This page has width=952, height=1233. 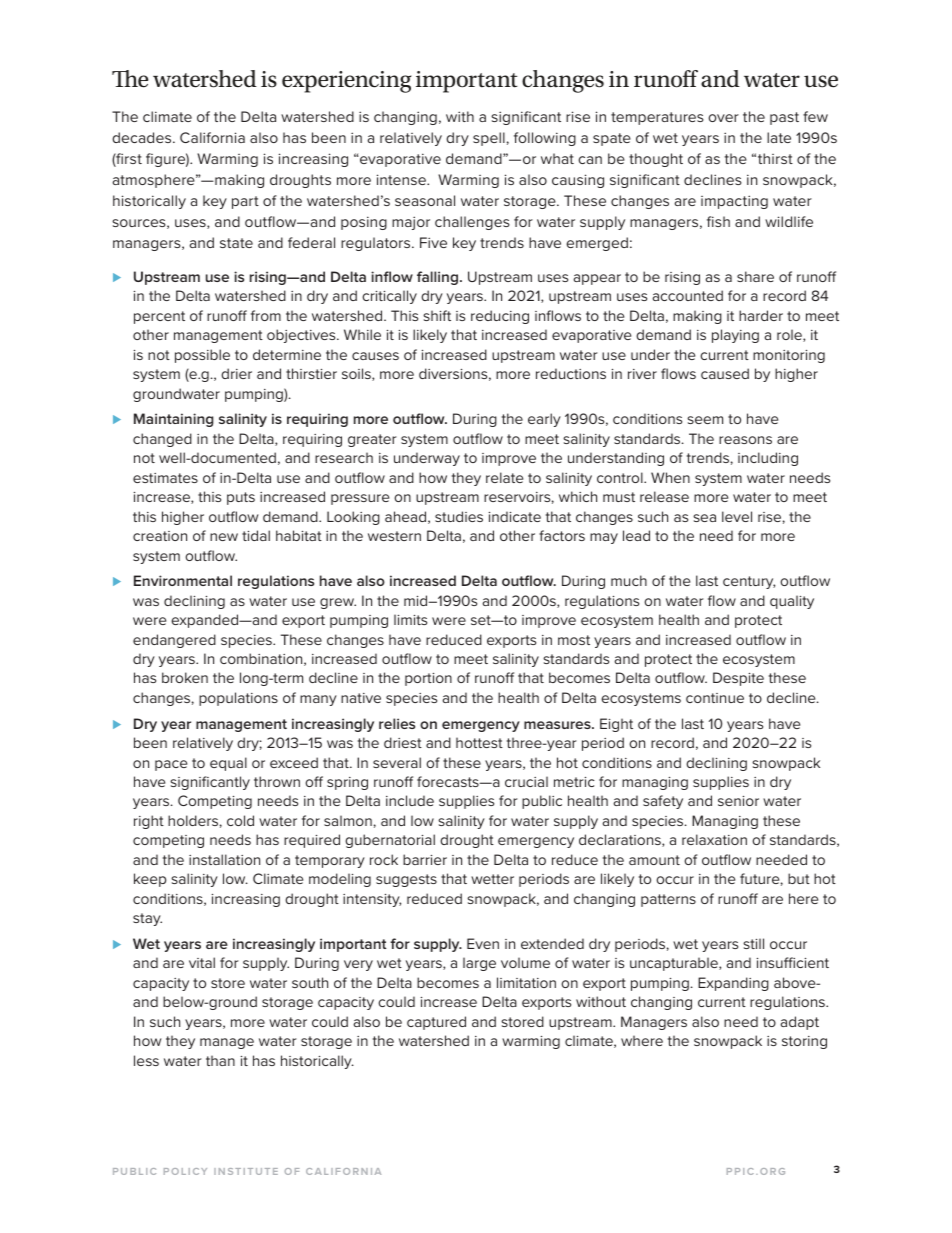 What do you see at coordinates (735, 336) in the page?
I see `playing` at bounding box center [735, 336].
